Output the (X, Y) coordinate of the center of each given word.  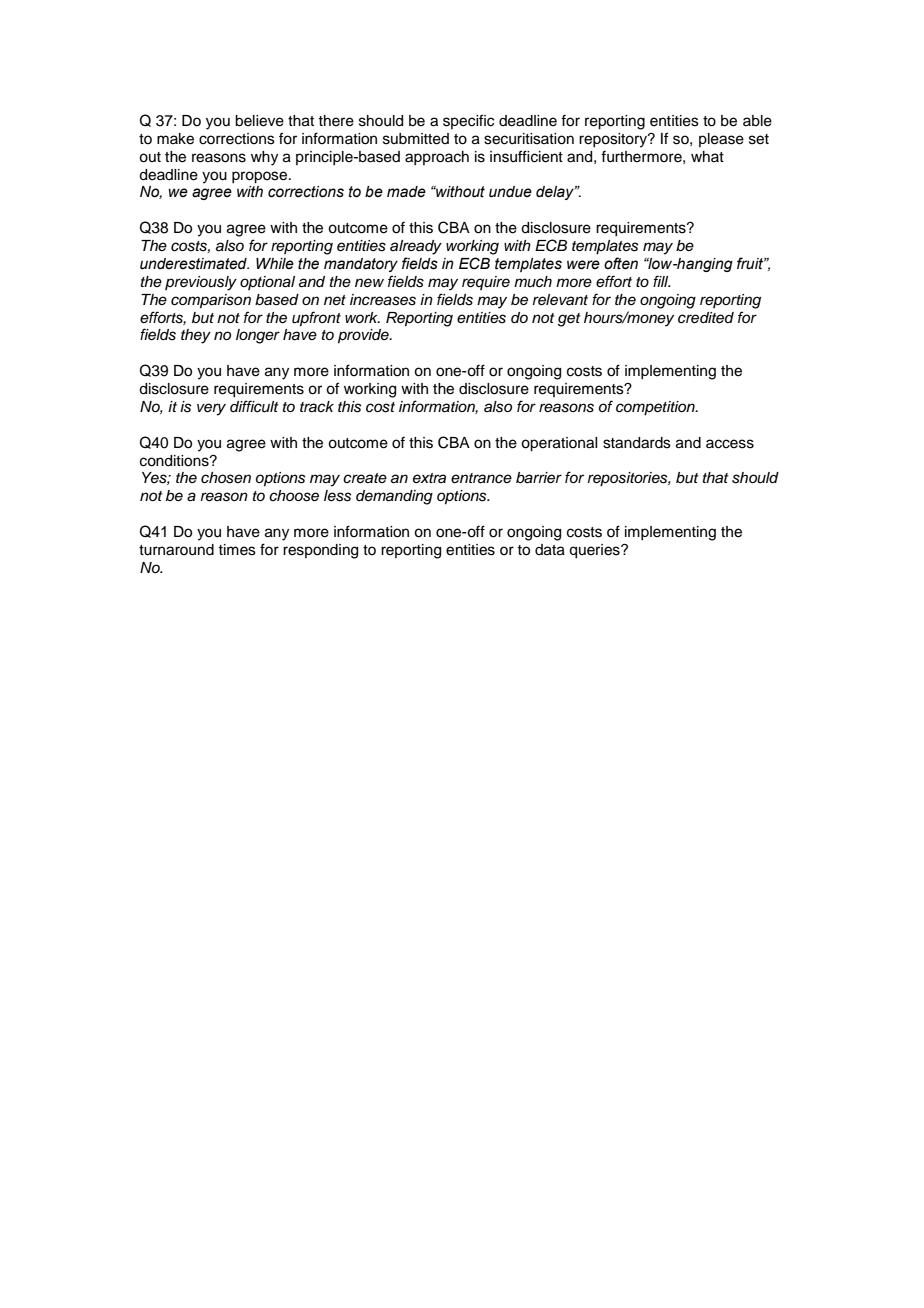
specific (468, 121)
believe (259, 121)
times (237, 550)
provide (364, 336)
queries (595, 551)
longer (258, 336)
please (721, 140)
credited (706, 318)
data (550, 550)
